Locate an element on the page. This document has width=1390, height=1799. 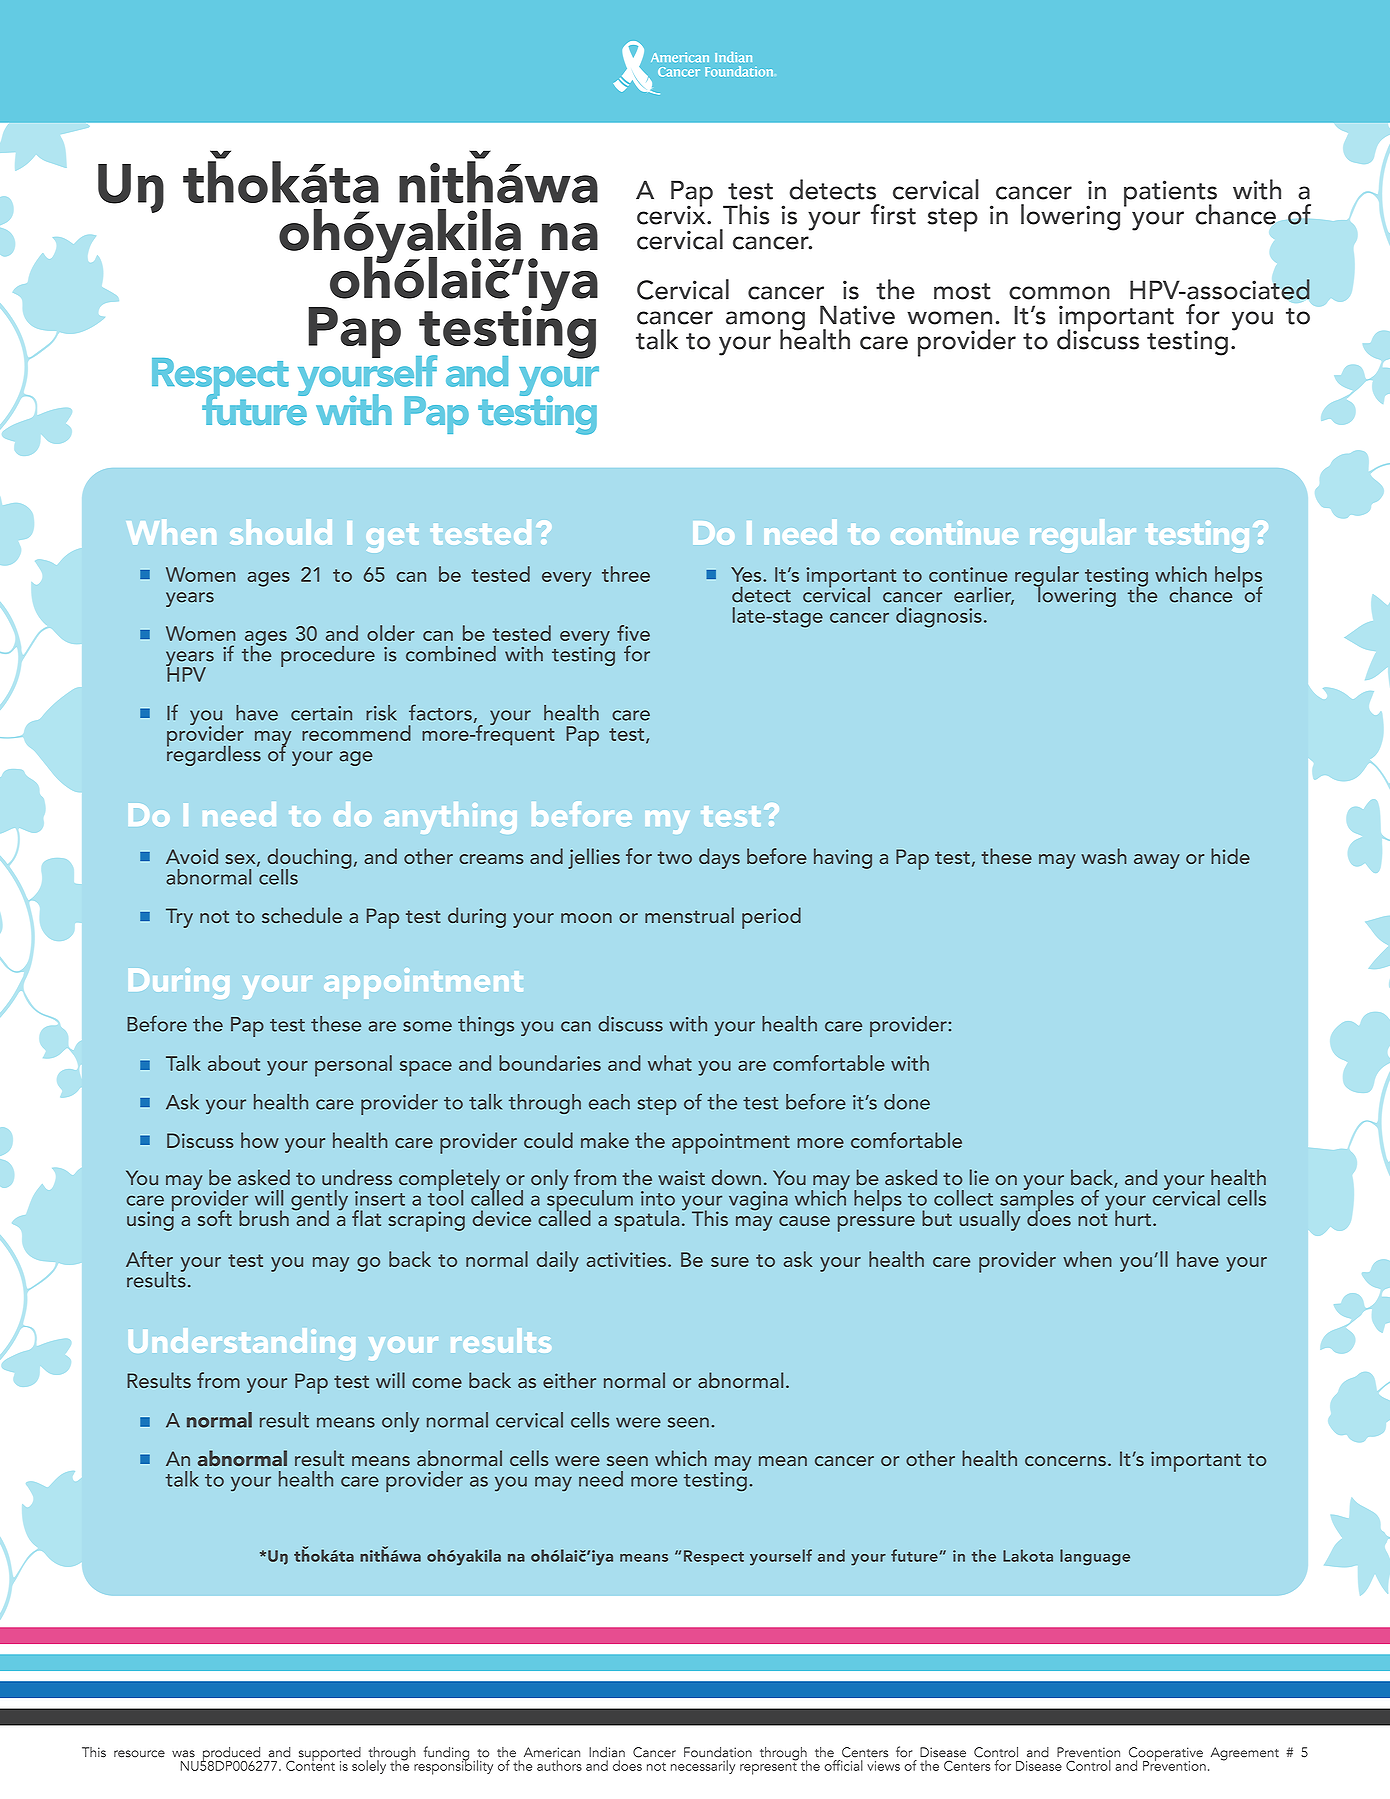
schedule is located at coordinates (302, 915).
